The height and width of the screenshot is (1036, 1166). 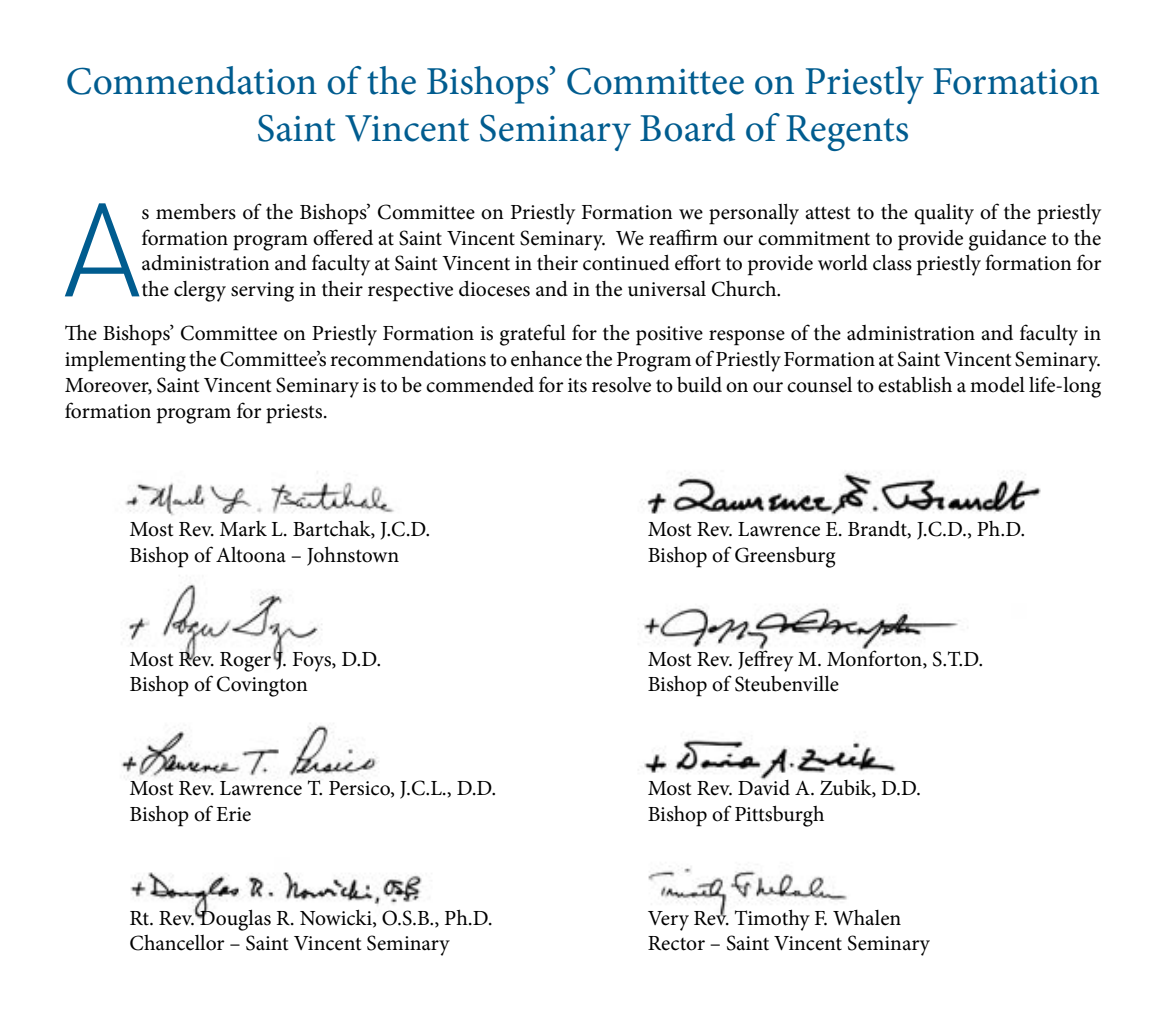 What do you see at coordinates (245, 662) in the screenshot?
I see `Roger` at bounding box center [245, 662].
